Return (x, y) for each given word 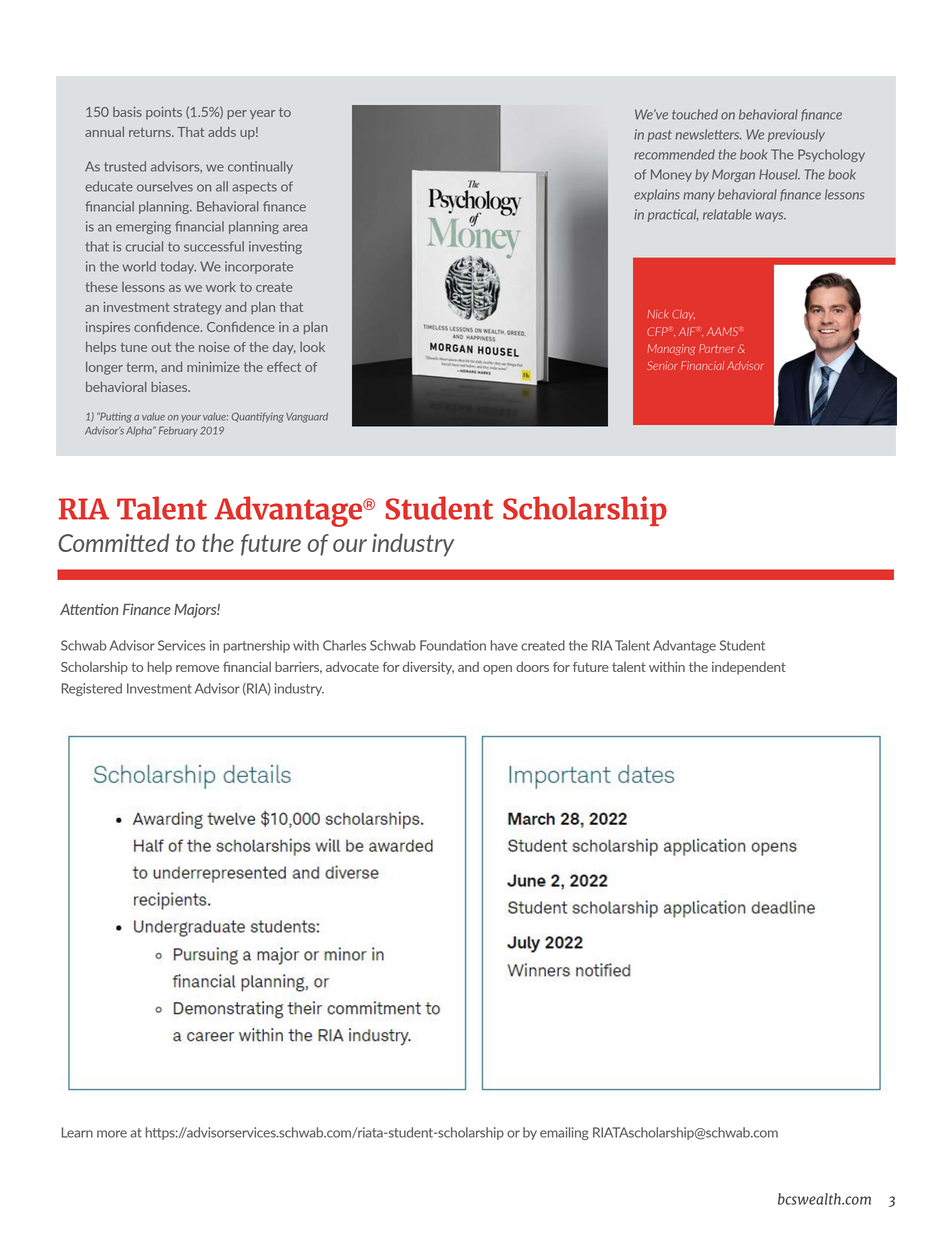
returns (151, 132)
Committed (114, 542)
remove (197, 668)
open (497, 670)
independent (749, 668)
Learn (77, 1132)
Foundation (453, 645)
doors (532, 667)
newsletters (708, 134)
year (262, 114)
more (112, 1134)
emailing (564, 1133)
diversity (428, 668)
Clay (683, 315)
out (161, 347)
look (312, 347)
